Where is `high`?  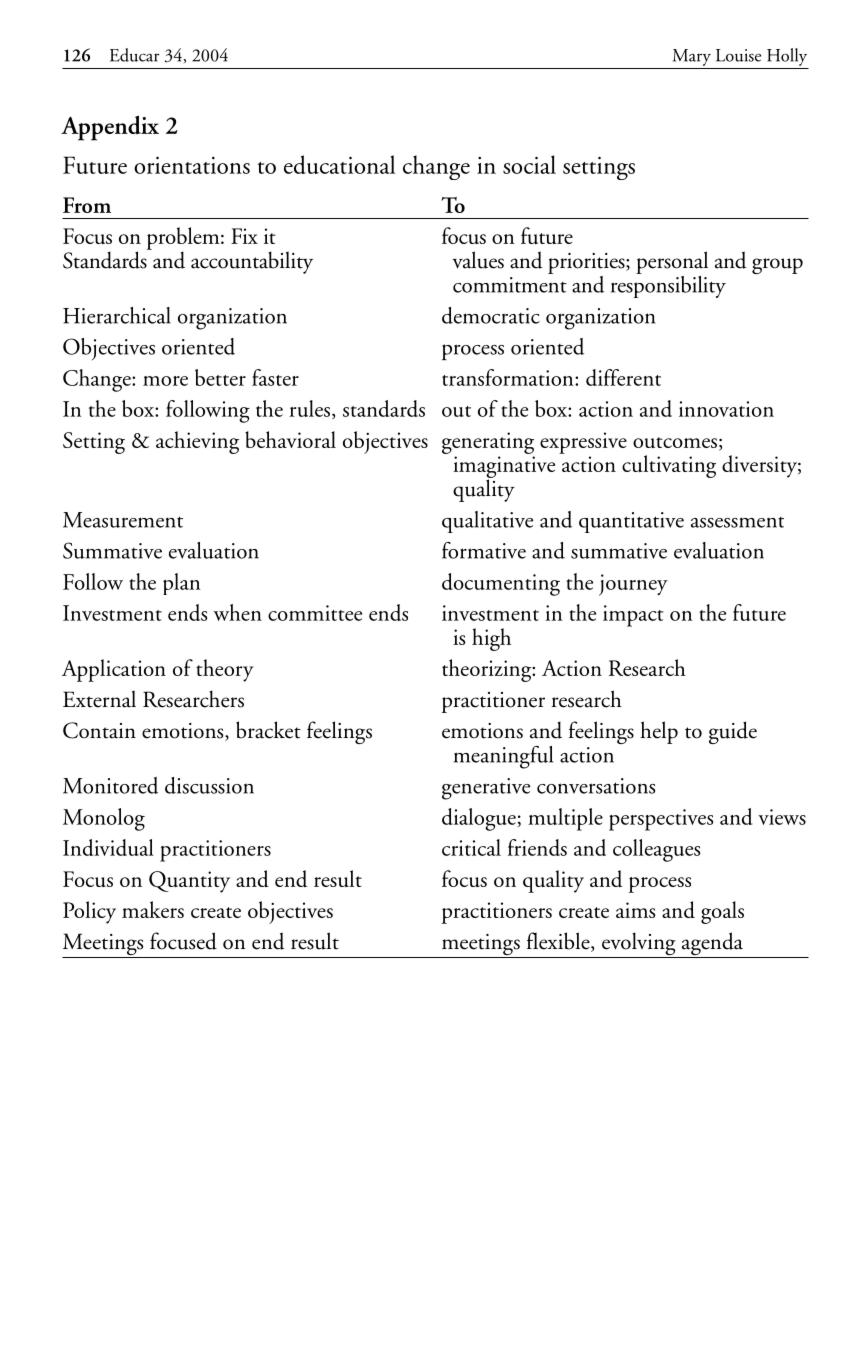 high is located at coordinates (491, 639).
